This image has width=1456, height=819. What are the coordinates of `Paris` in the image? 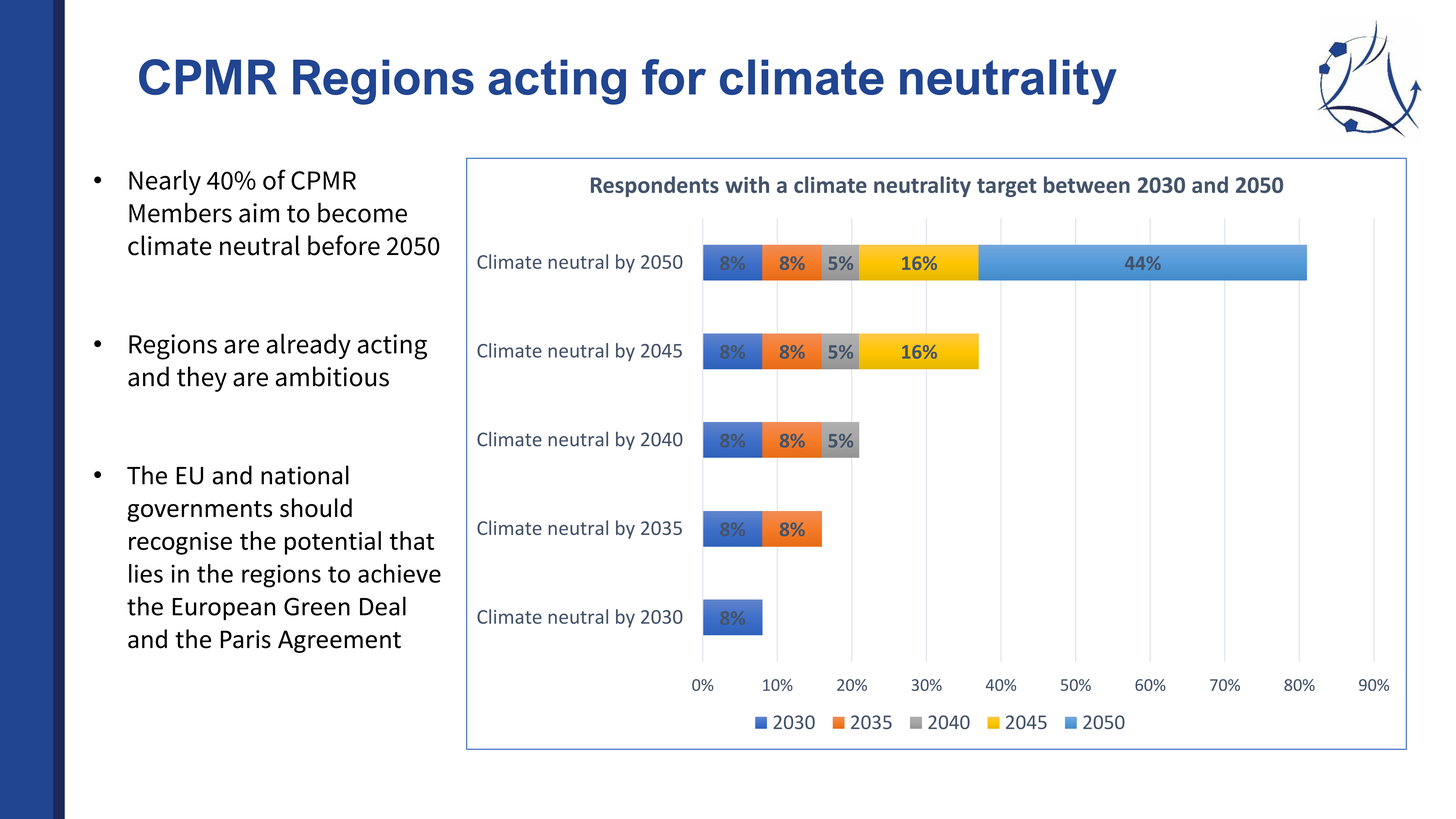 It's located at (246, 639).
